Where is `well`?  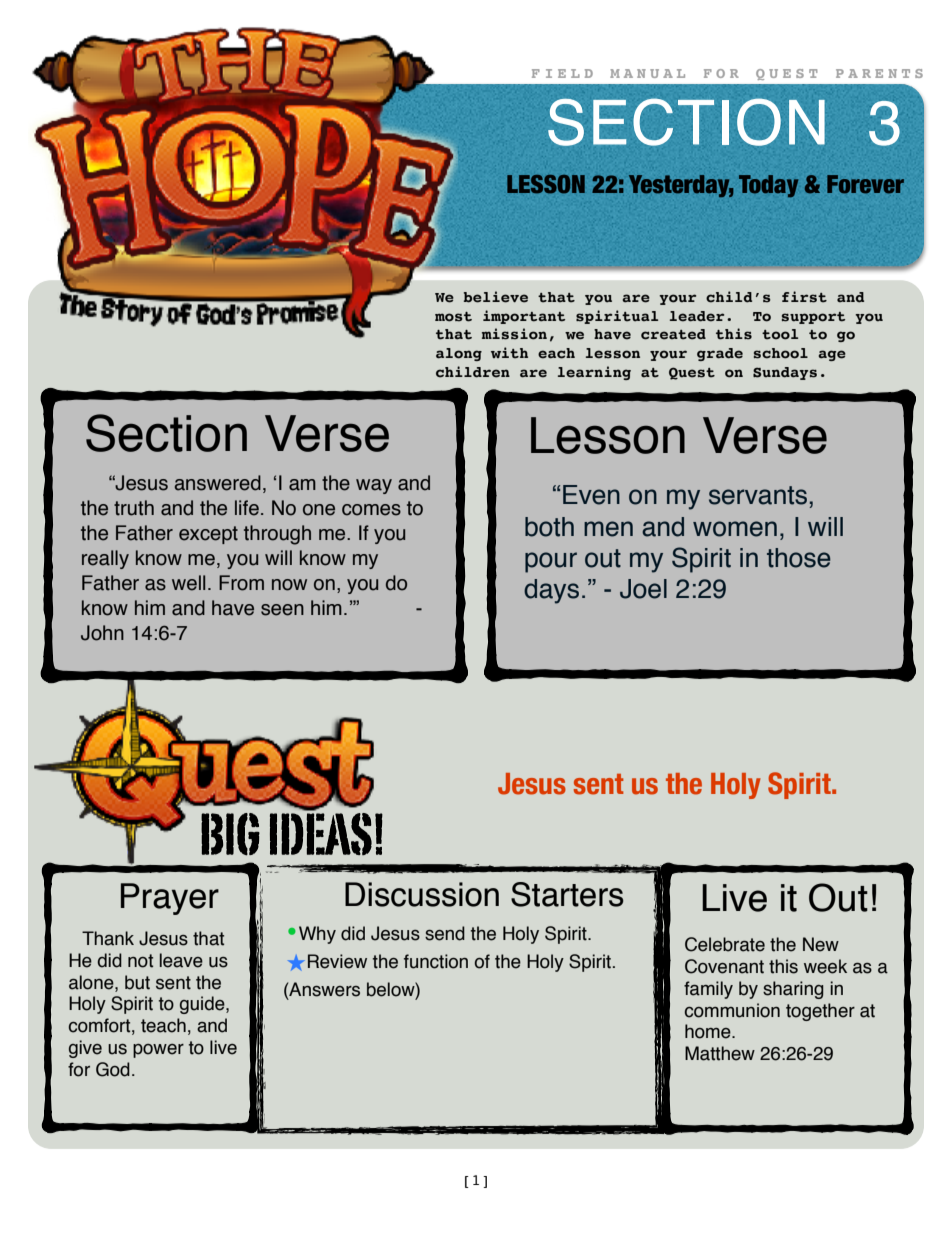
well is located at coordinates (188, 583).
